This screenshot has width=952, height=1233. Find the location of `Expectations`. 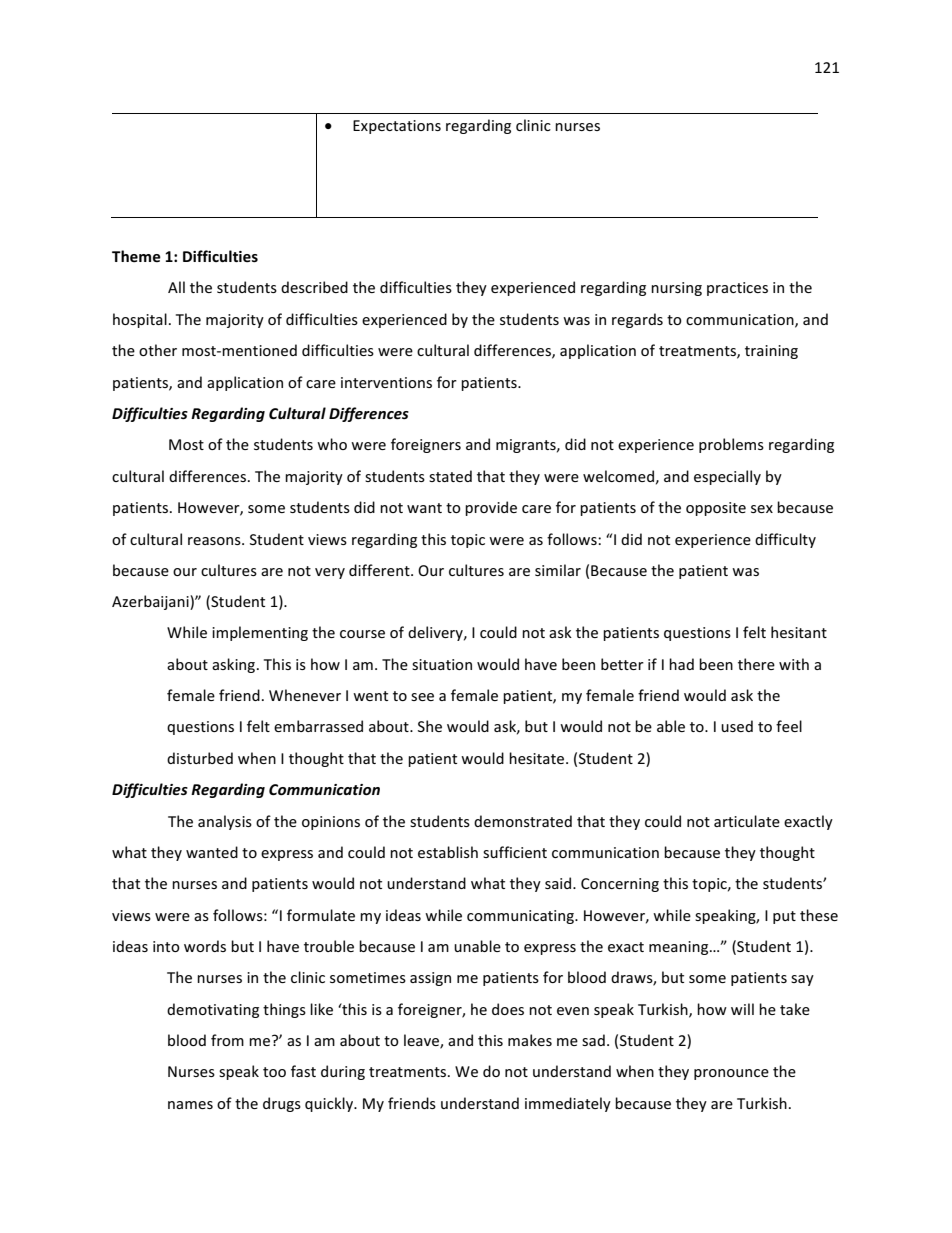

Expectations is located at coordinates (397, 127).
